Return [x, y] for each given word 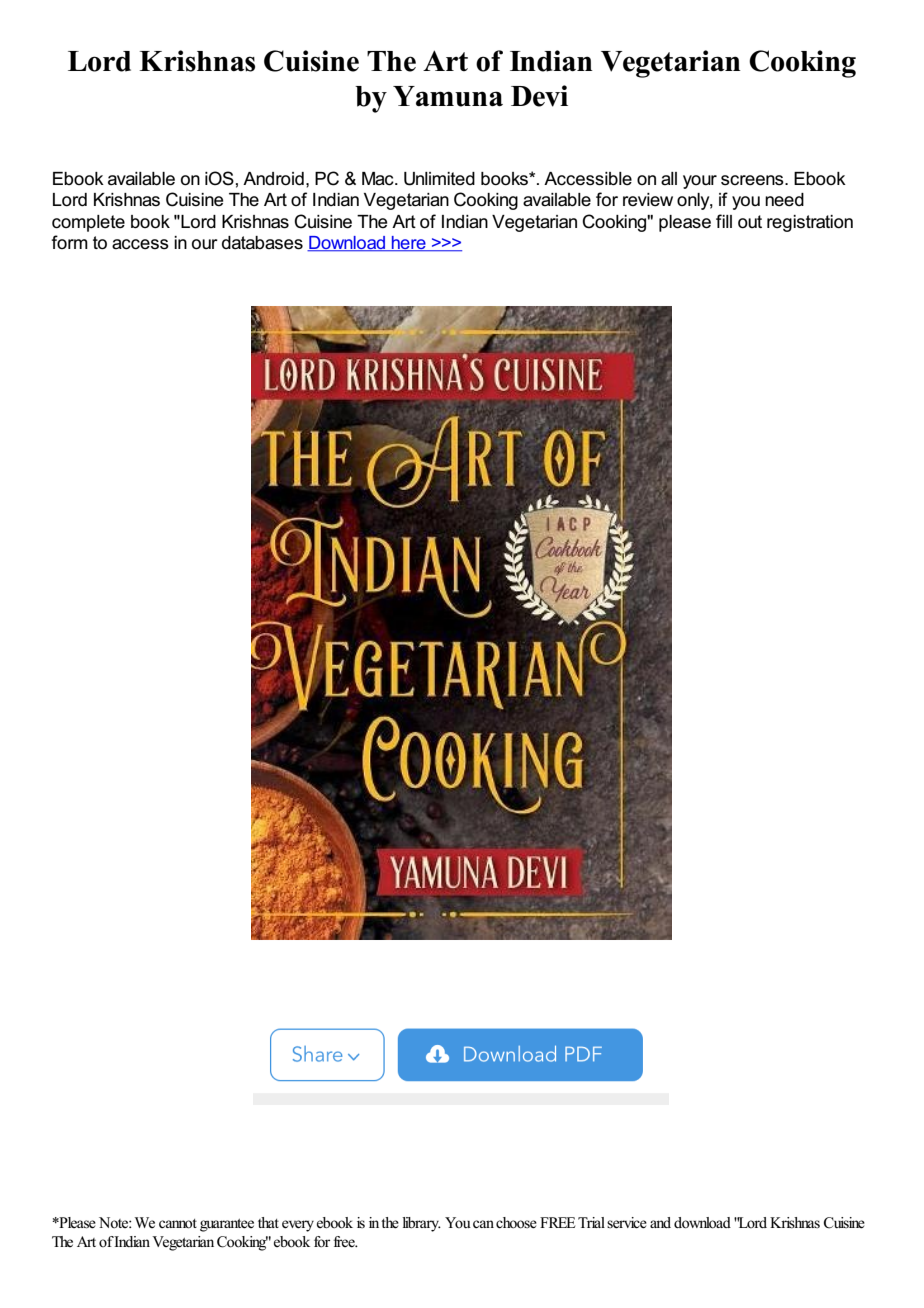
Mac [379, 179]
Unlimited [439, 179]
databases [262, 243]
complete [88, 223]
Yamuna [448, 96]
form [69, 242]
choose [516, 1223]
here [409, 244]
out [750, 222]
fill [724, 221]
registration [810, 223]
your [700, 182]
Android [273, 179]
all [669, 179]
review [648, 200]
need [784, 200]
